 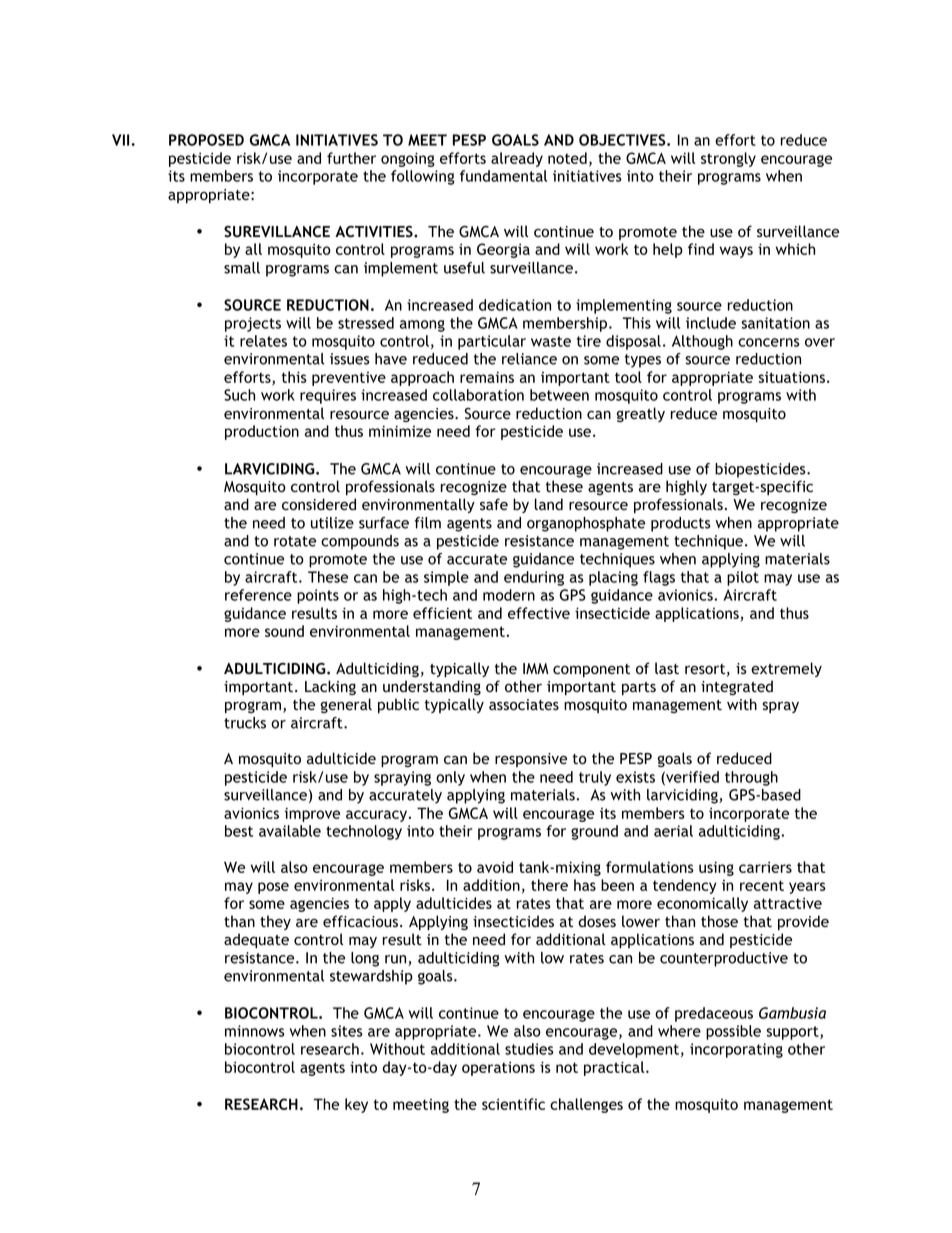 What do you see at coordinates (728, 159) in the image?
I see `strongly` at bounding box center [728, 159].
